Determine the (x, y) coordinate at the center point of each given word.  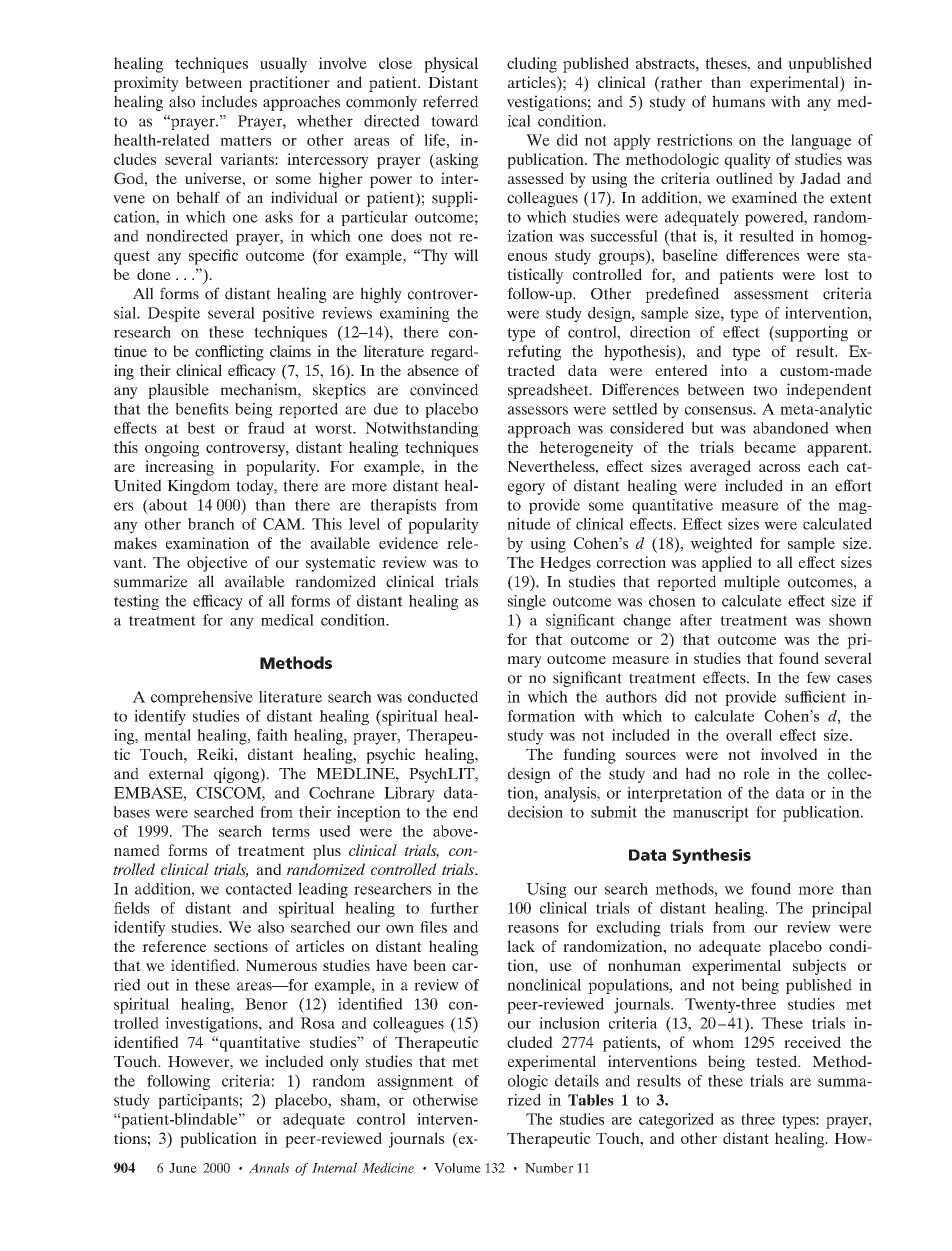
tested (777, 1061)
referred (450, 101)
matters (245, 141)
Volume (457, 1168)
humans (738, 101)
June (183, 1168)
